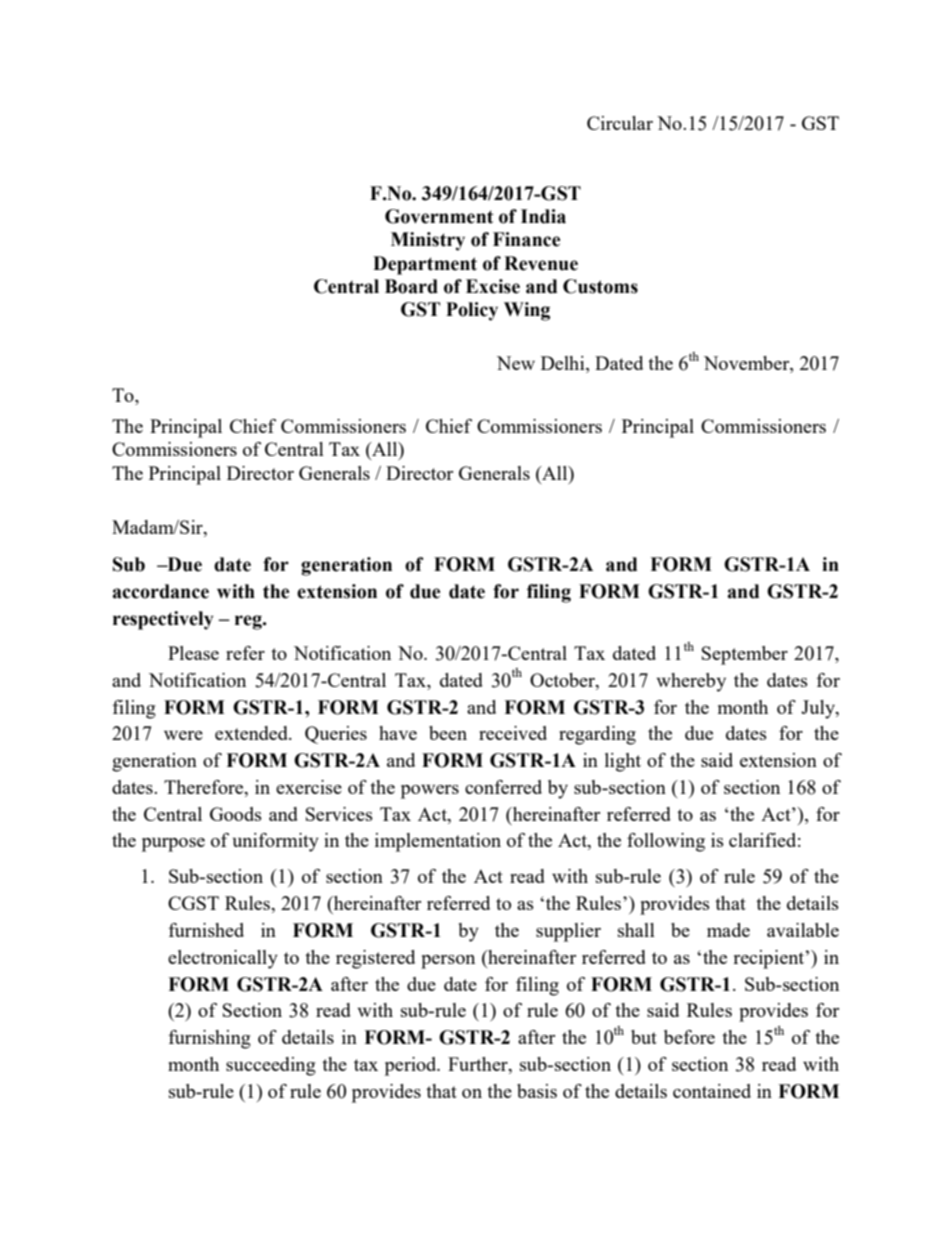  What do you see at coordinates (271, 1066) in the screenshot?
I see `succeeding` at bounding box center [271, 1066].
